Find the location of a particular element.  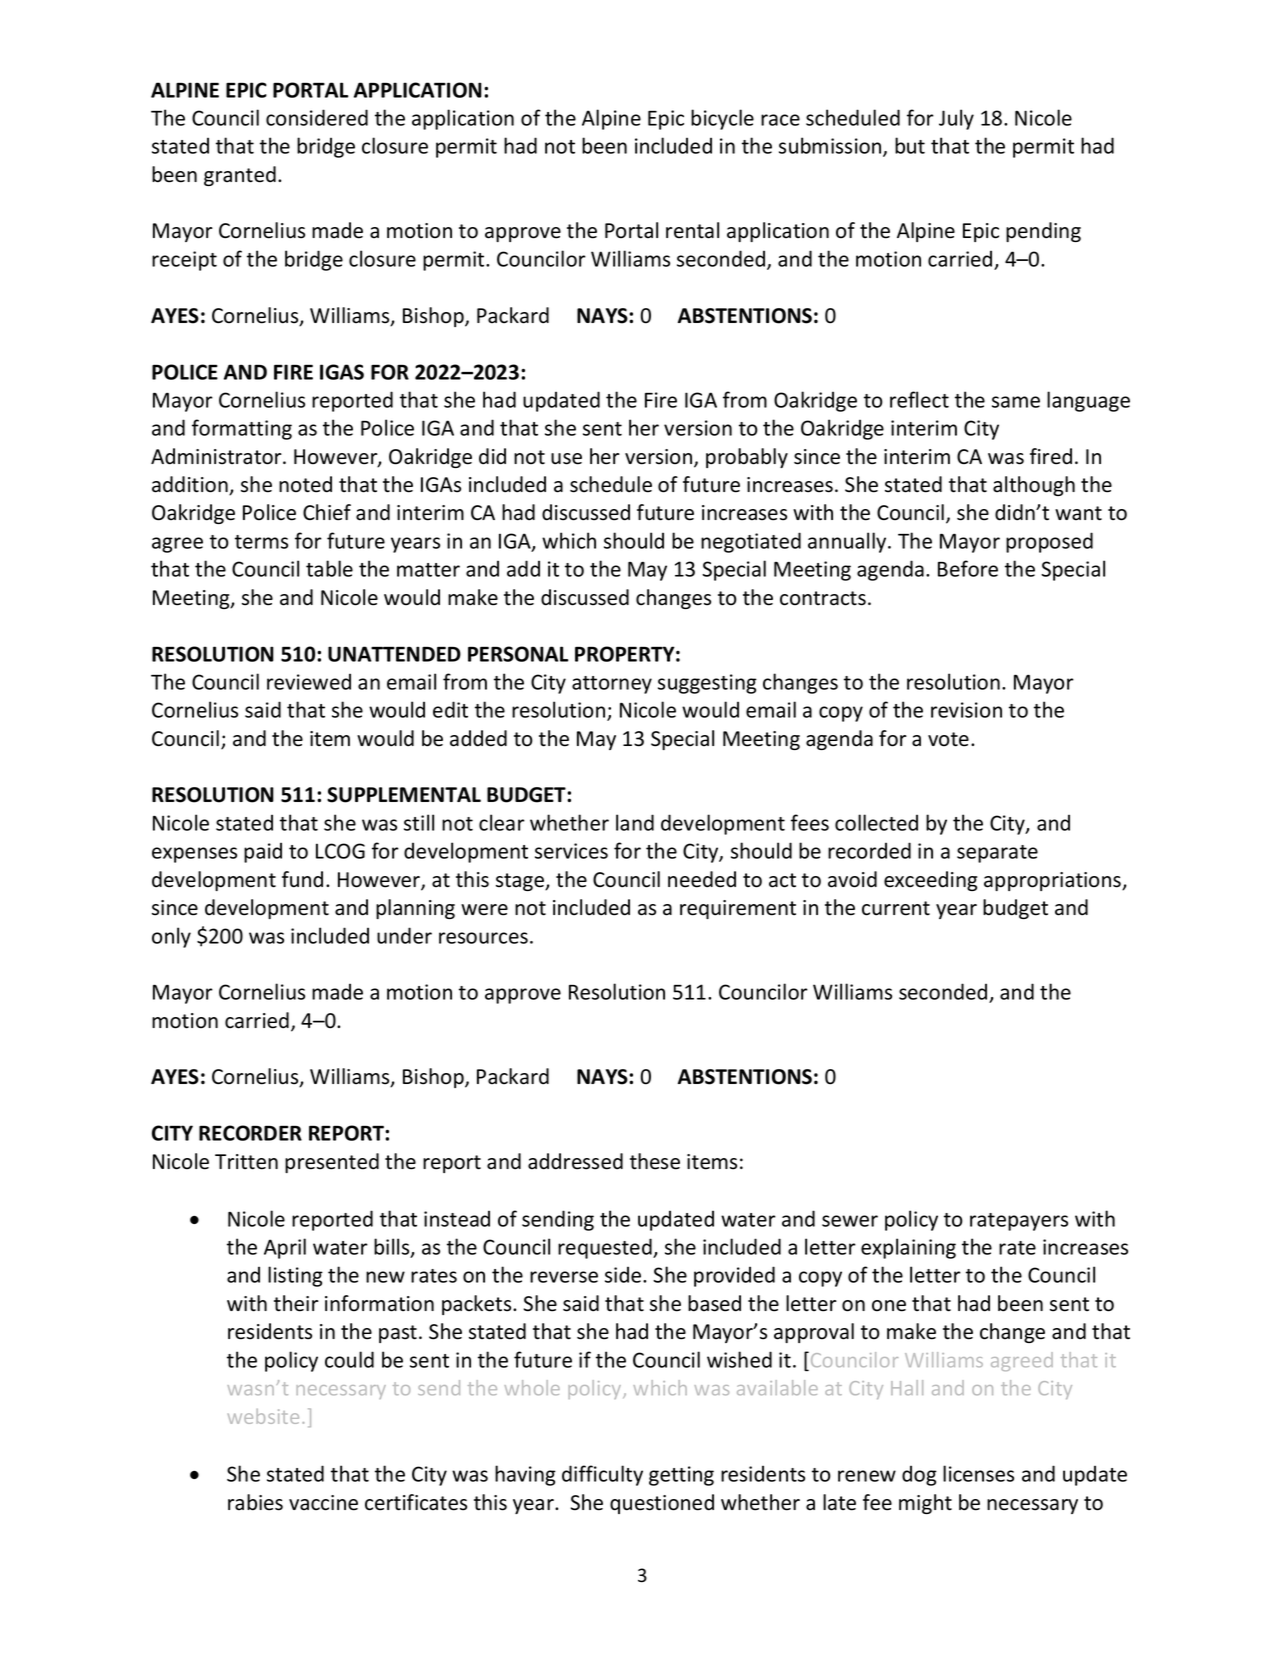

these is located at coordinates (655, 1161).
